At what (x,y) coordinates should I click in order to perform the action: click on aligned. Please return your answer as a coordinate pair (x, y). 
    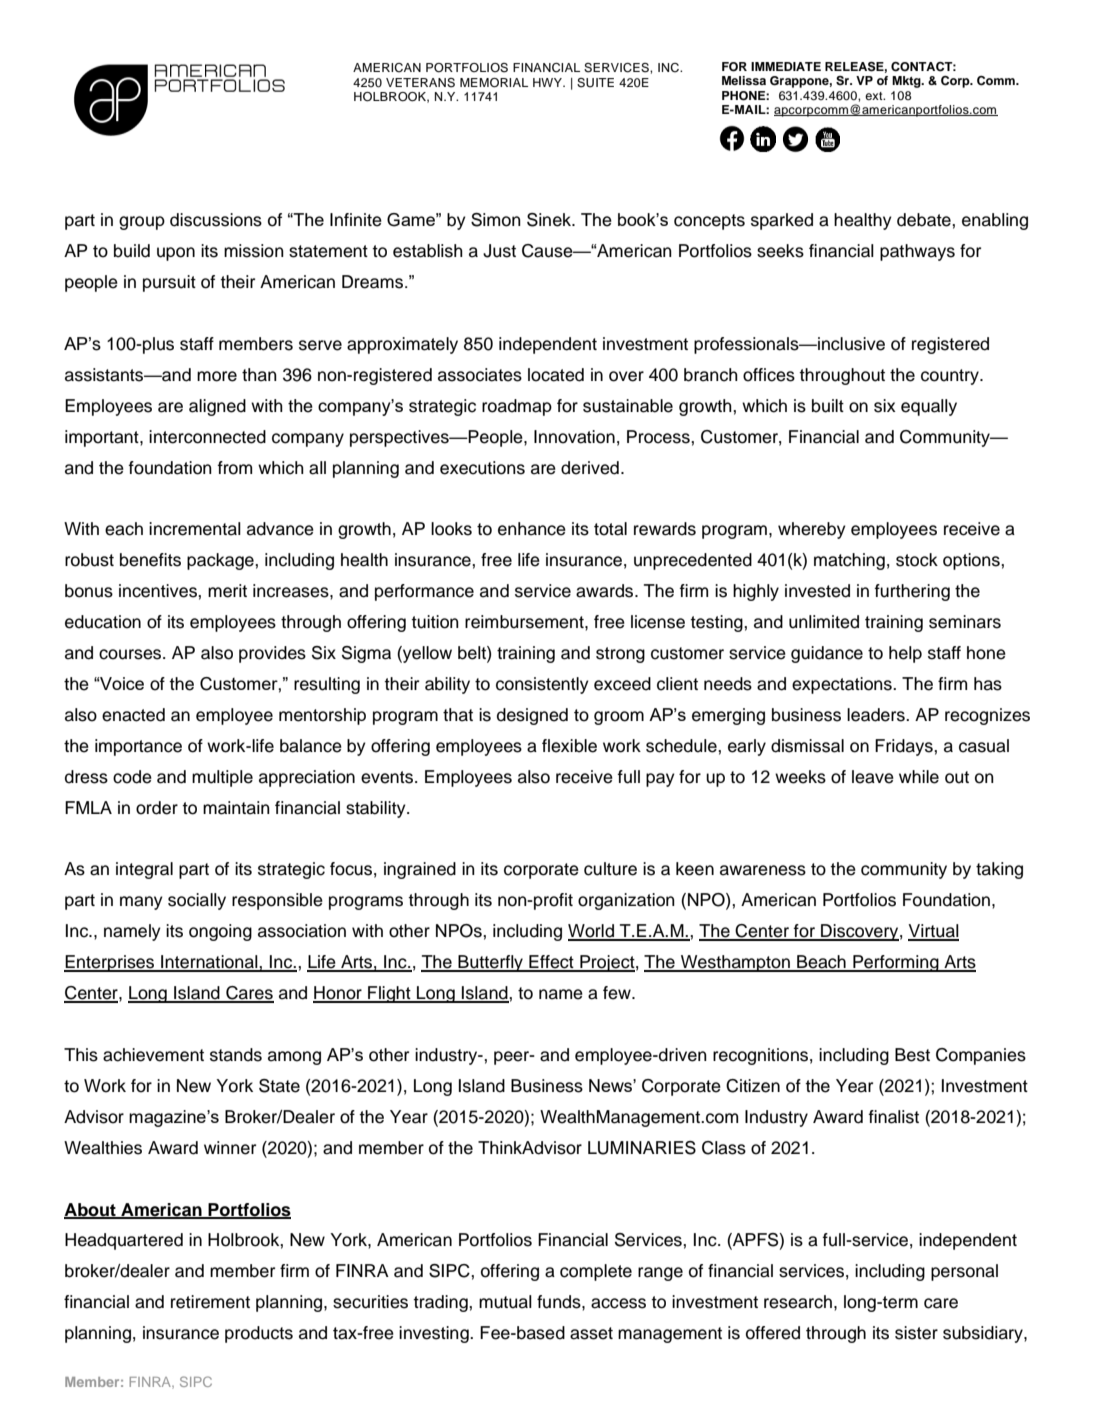
    Looking at the image, I should click on (217, 407).
